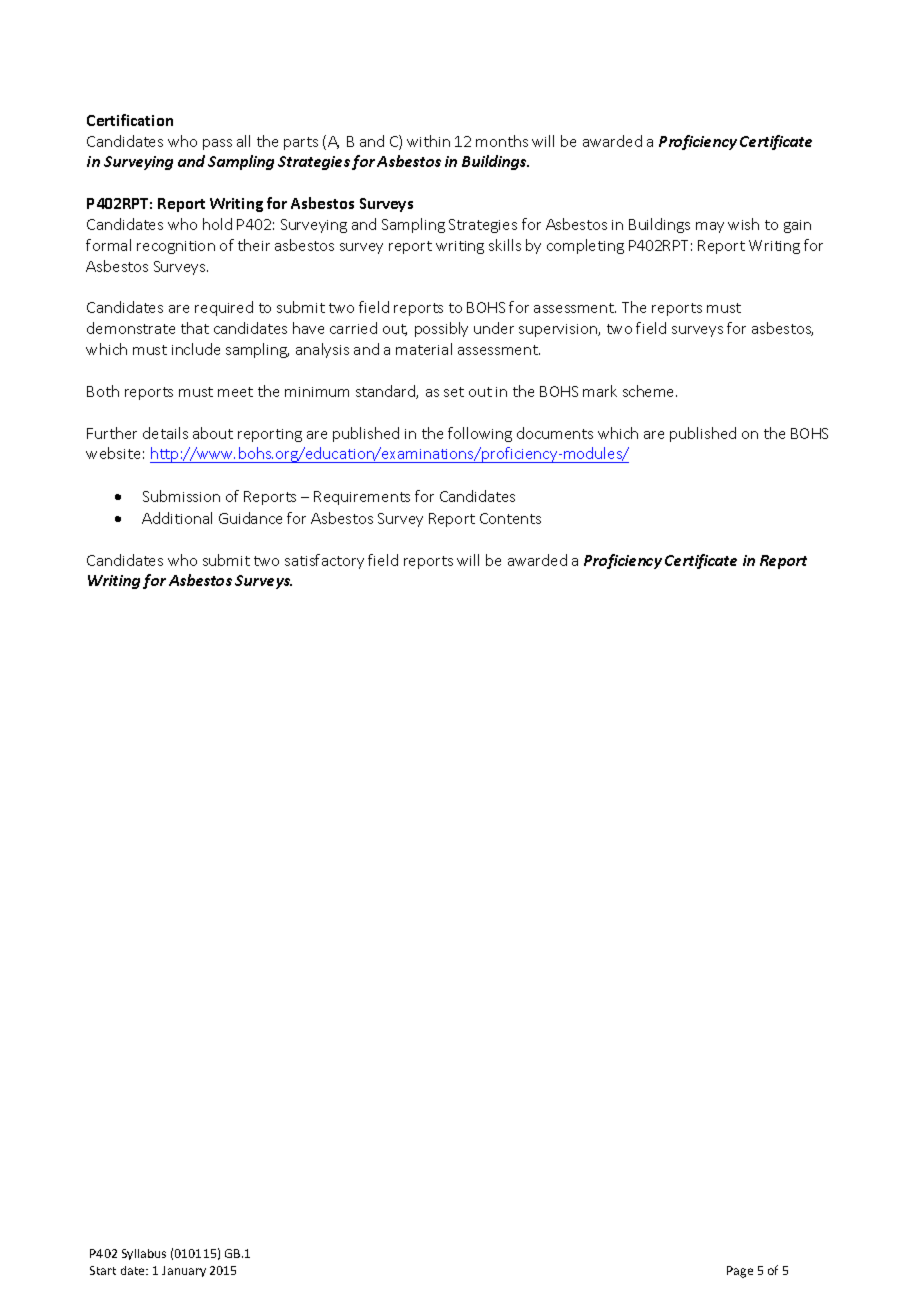  Describe the element at coordinates (510, 518) in the screenshot. I see `Contents` at that location.
